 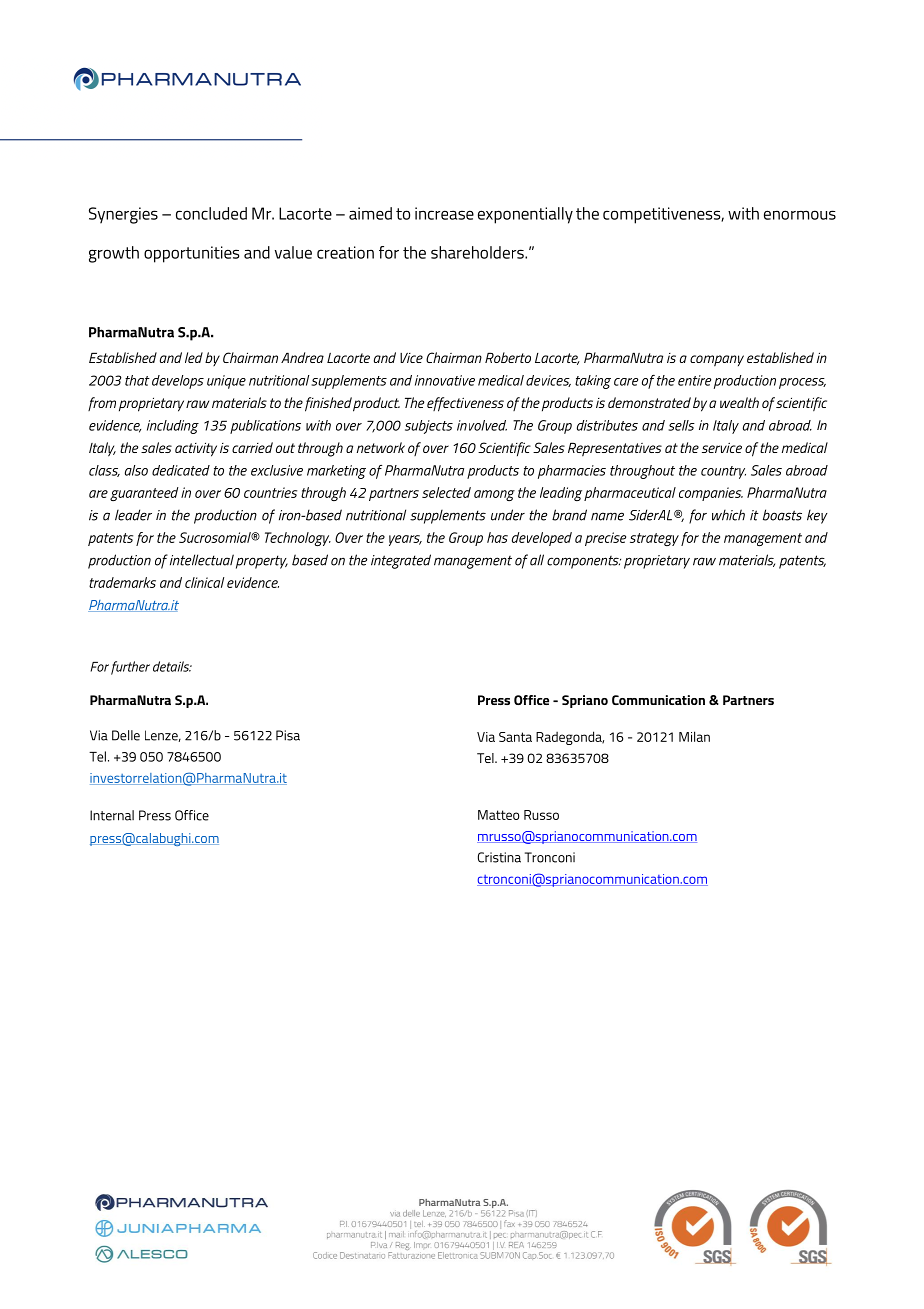 What do you see at coordinates (445, 380) in the screenshot?
I see `innovative` at bounding box center [445, 380].
